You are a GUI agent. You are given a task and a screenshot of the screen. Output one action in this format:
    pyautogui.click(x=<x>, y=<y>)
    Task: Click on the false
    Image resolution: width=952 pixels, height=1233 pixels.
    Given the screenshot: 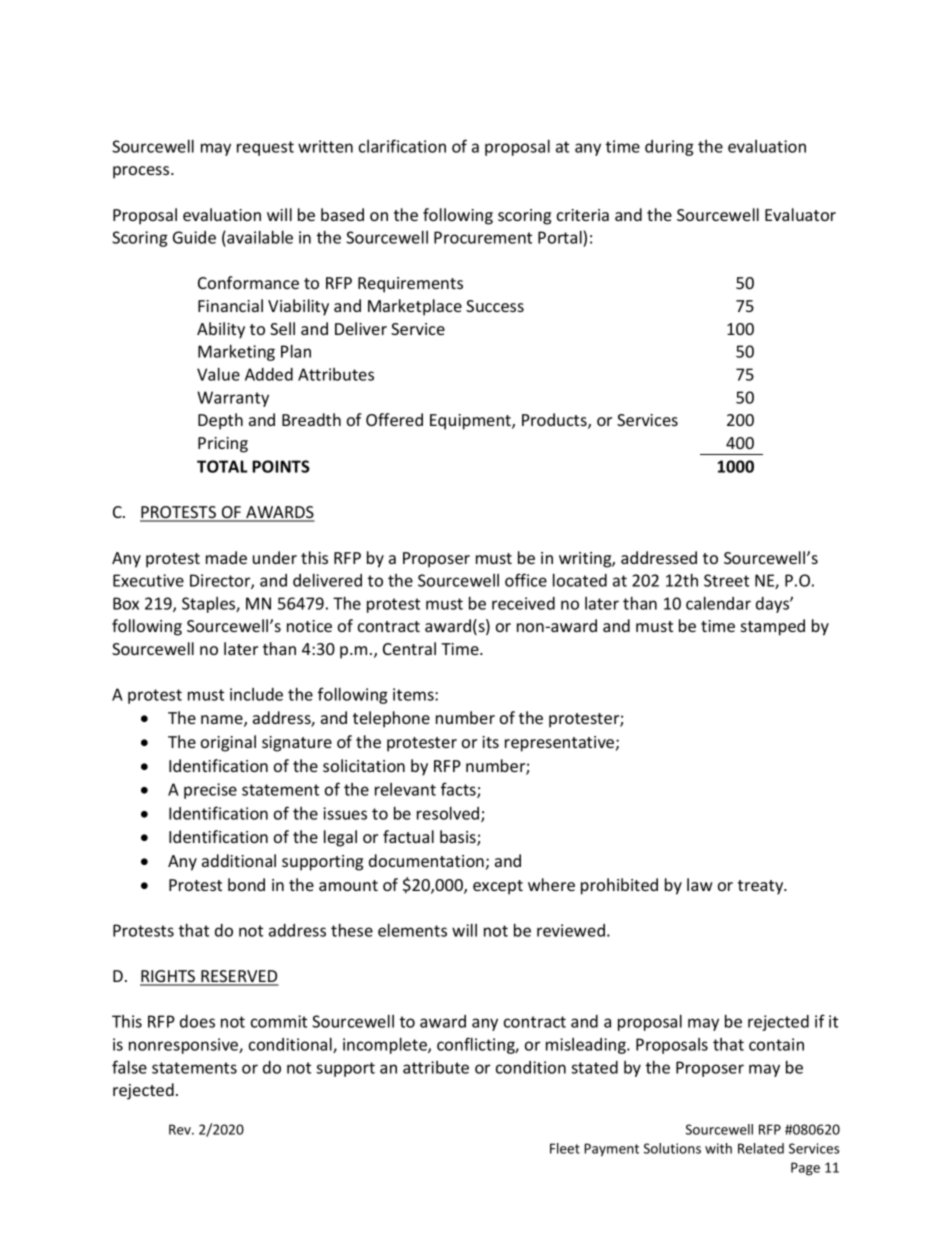 What is the action you would take?
    pyautogui.click(x=129, y=1067)
